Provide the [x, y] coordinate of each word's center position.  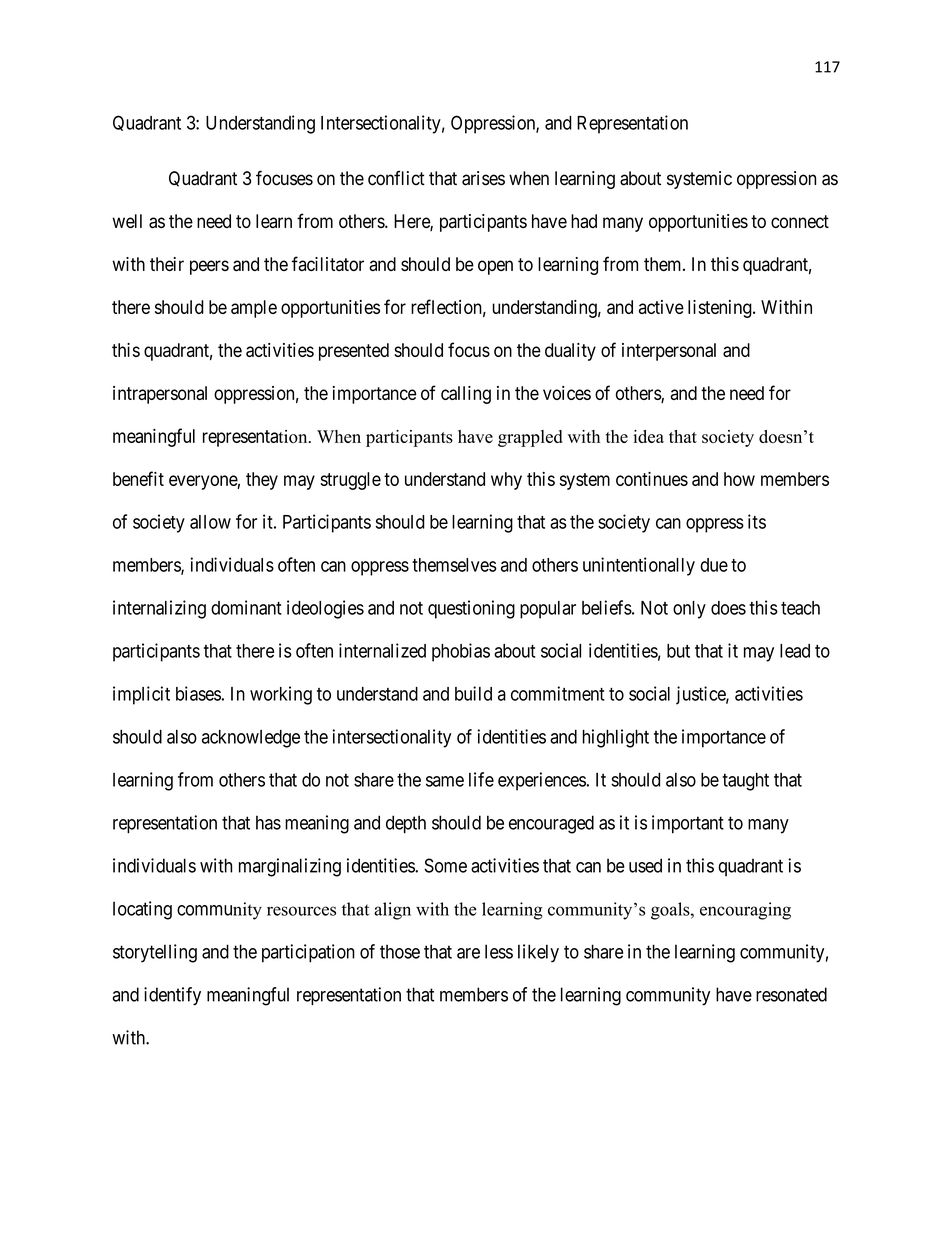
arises [483, 178]
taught [745, 782]
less [499, 951]
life [481, 779]
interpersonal [669, 352]
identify [172, 996]
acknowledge [251, 739]
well [127, 221]
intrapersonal [160, 395]
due [714, 565]
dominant [246, 607]
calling [466, 395]
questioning [471, 609]
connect [800, 221]
